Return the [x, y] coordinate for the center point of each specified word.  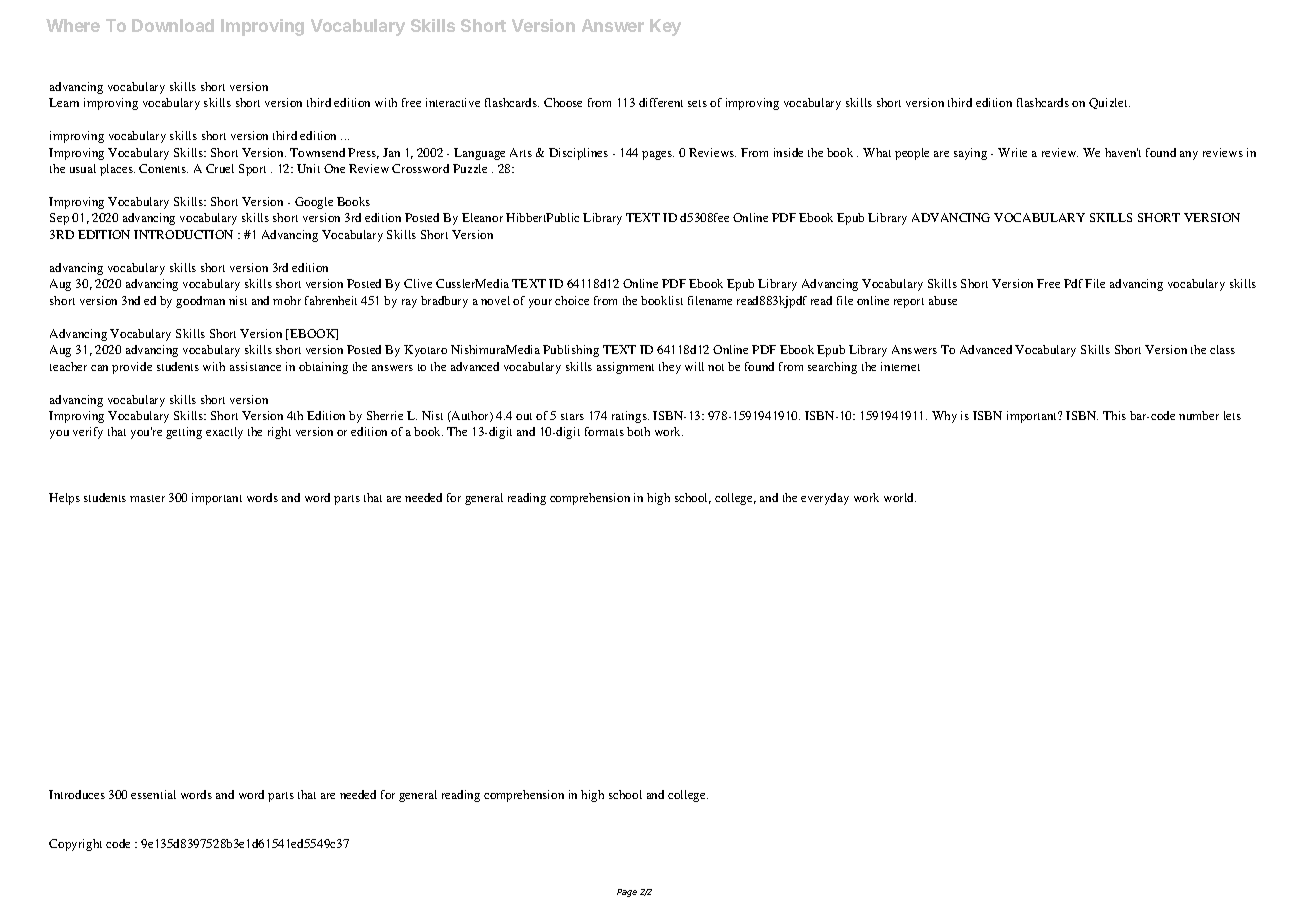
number [1199, 415]
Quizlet [1109, 103]
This [1114, 415]
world [900, 497]
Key [665, 27]
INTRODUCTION [183, 234]
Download [173, 25]
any [1189, 155]
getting [184, 433]
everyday [825, 499]
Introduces [77, 794]
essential [153, 794]
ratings [630, 417]
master [147, 498]
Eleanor [482, 217]
